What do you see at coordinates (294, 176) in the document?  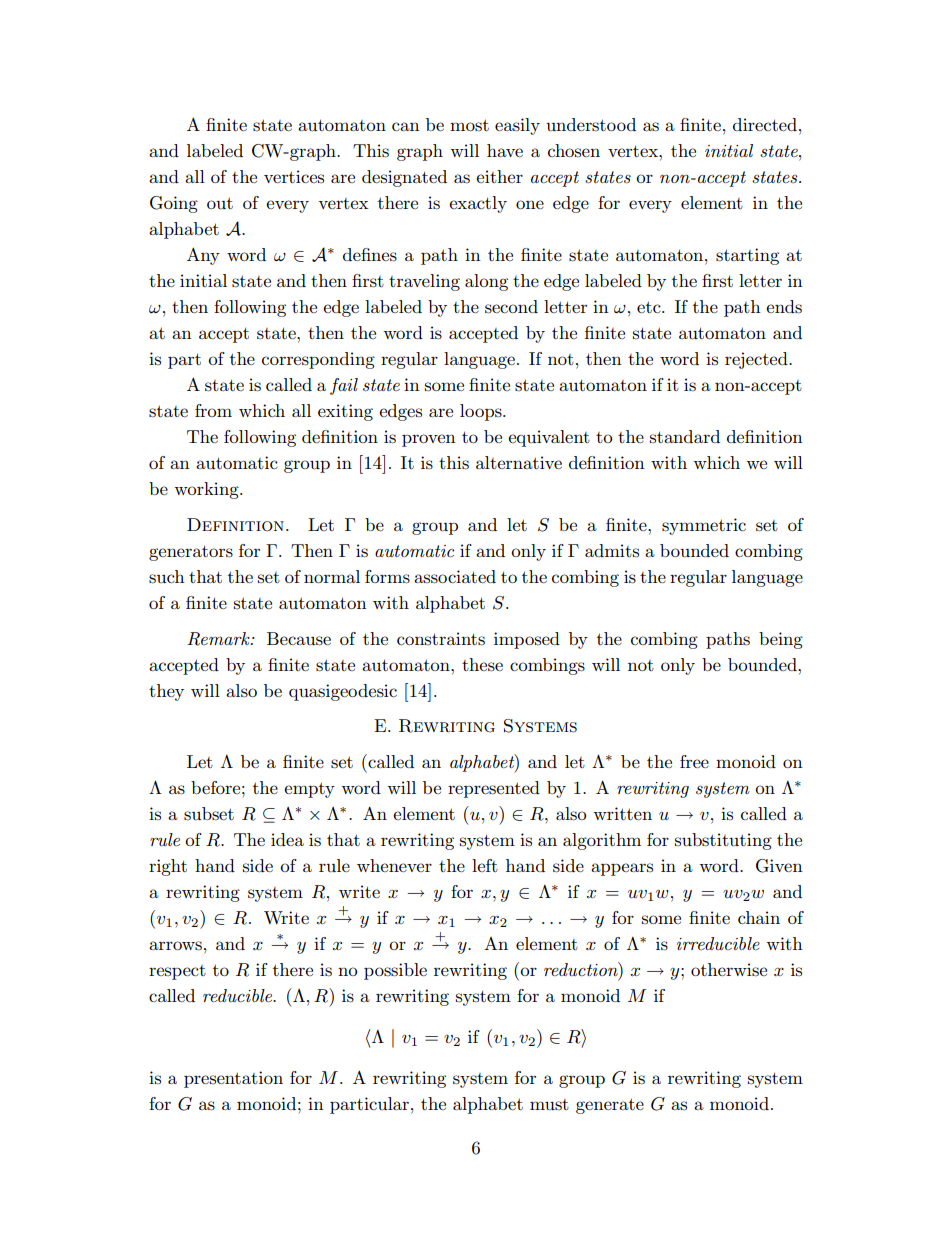 I see `vertices` at bounding box center [294, 176].
